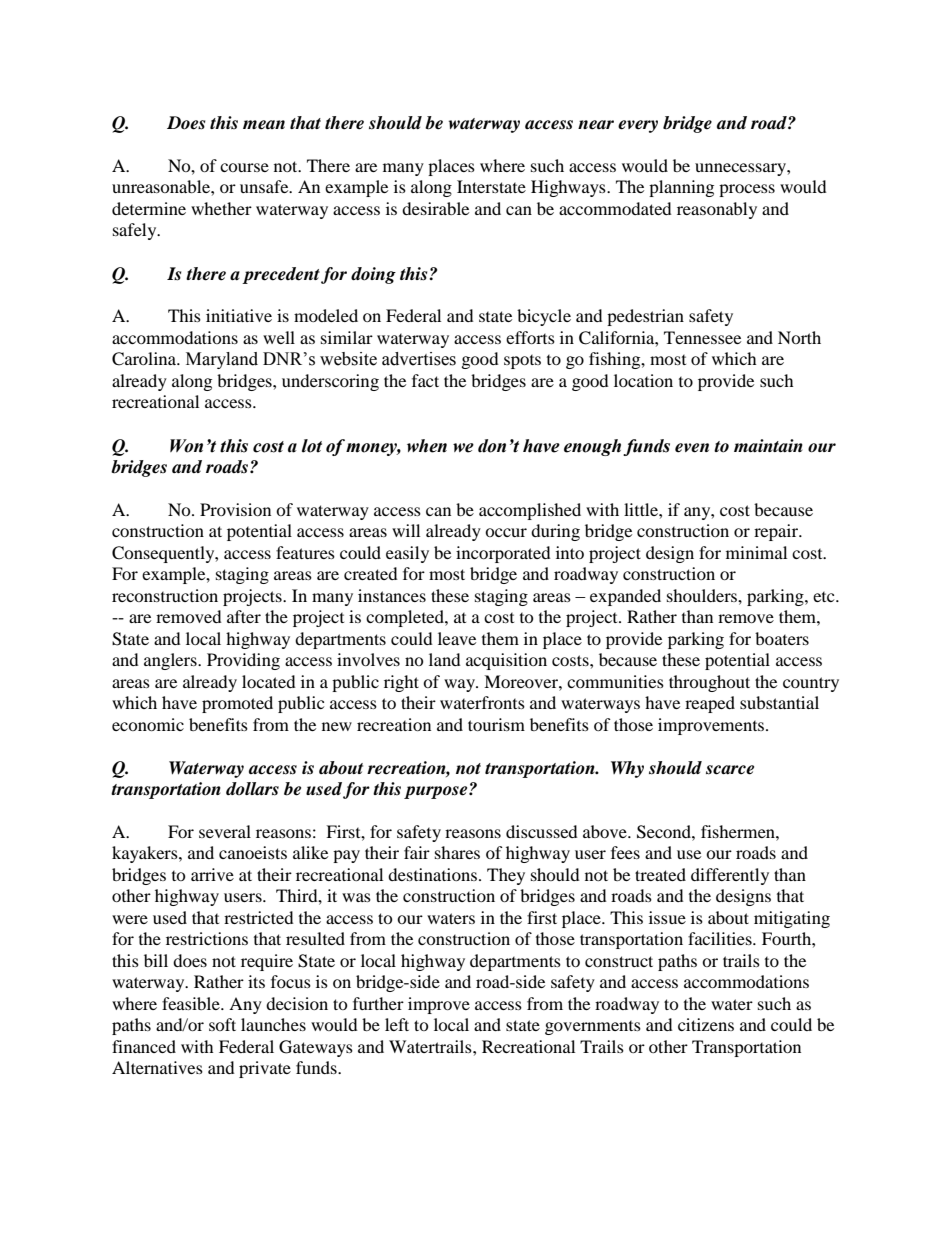 The image size is (952, 1233). Describe the element at coordinates (212, 874) in the page. I see `arrive` at that location.
